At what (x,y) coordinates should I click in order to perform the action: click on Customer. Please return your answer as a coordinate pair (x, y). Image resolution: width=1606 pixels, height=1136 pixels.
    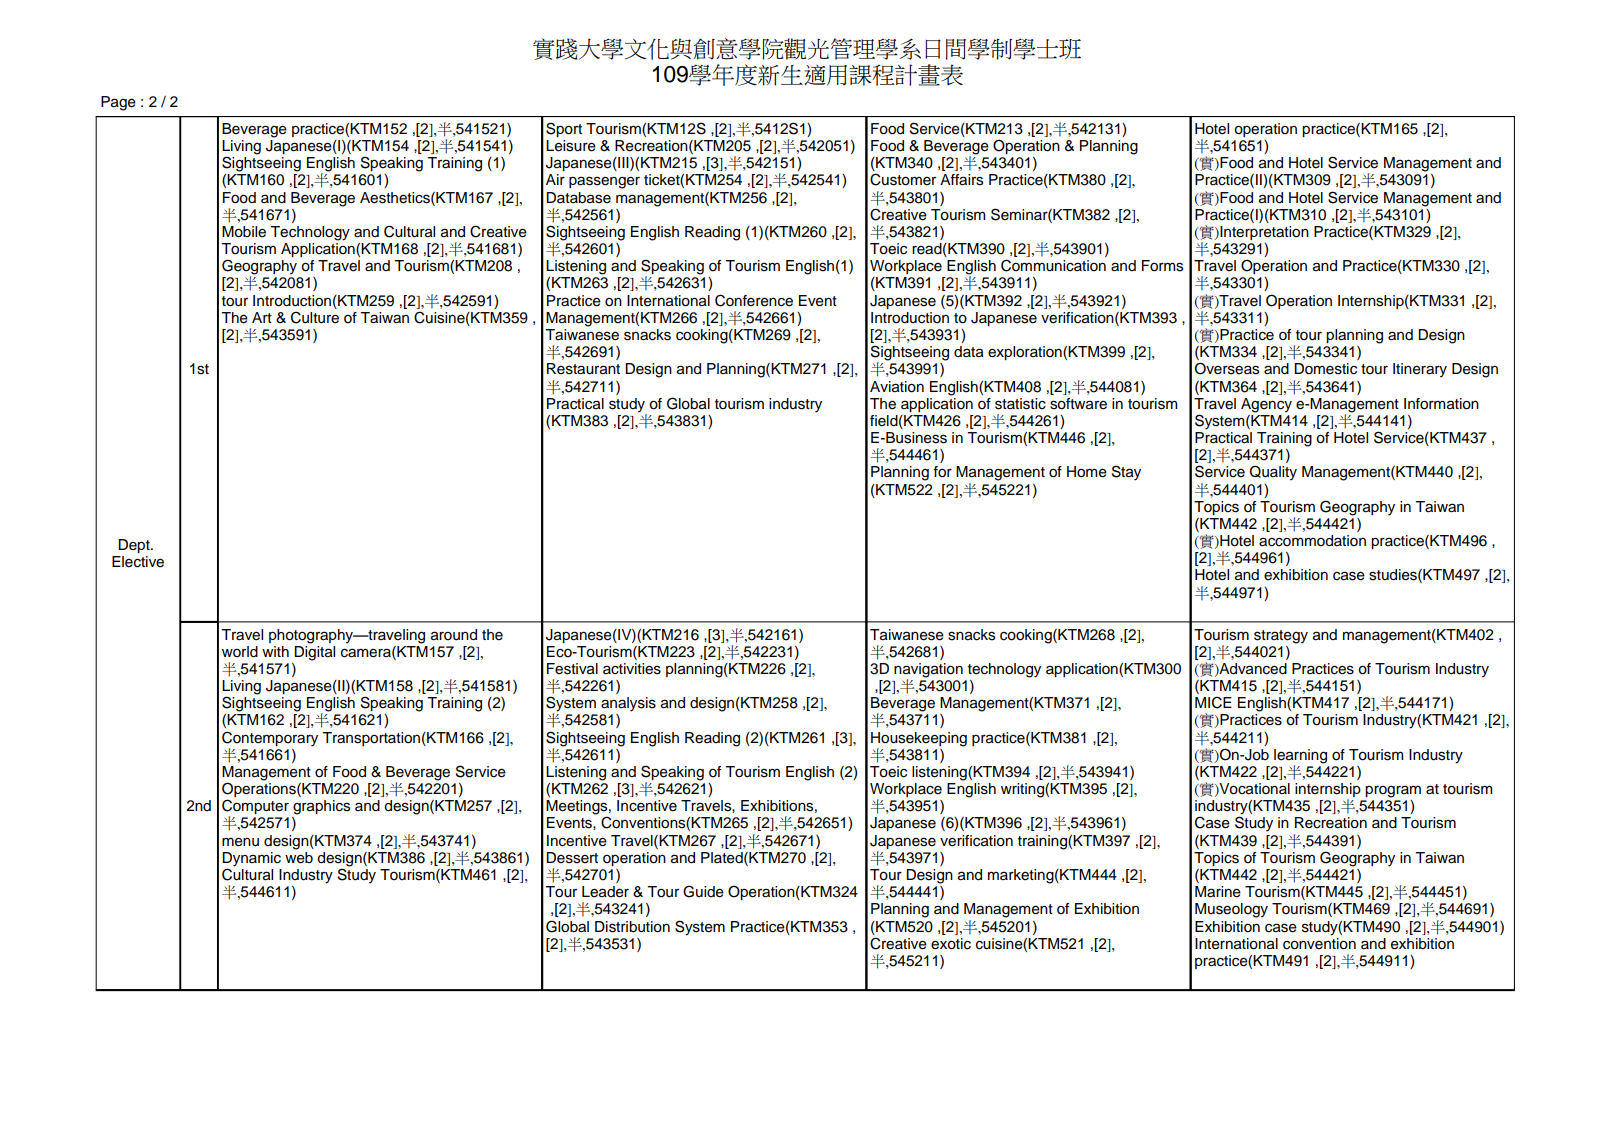
    Looking at the image, I should click on (903, 179).
